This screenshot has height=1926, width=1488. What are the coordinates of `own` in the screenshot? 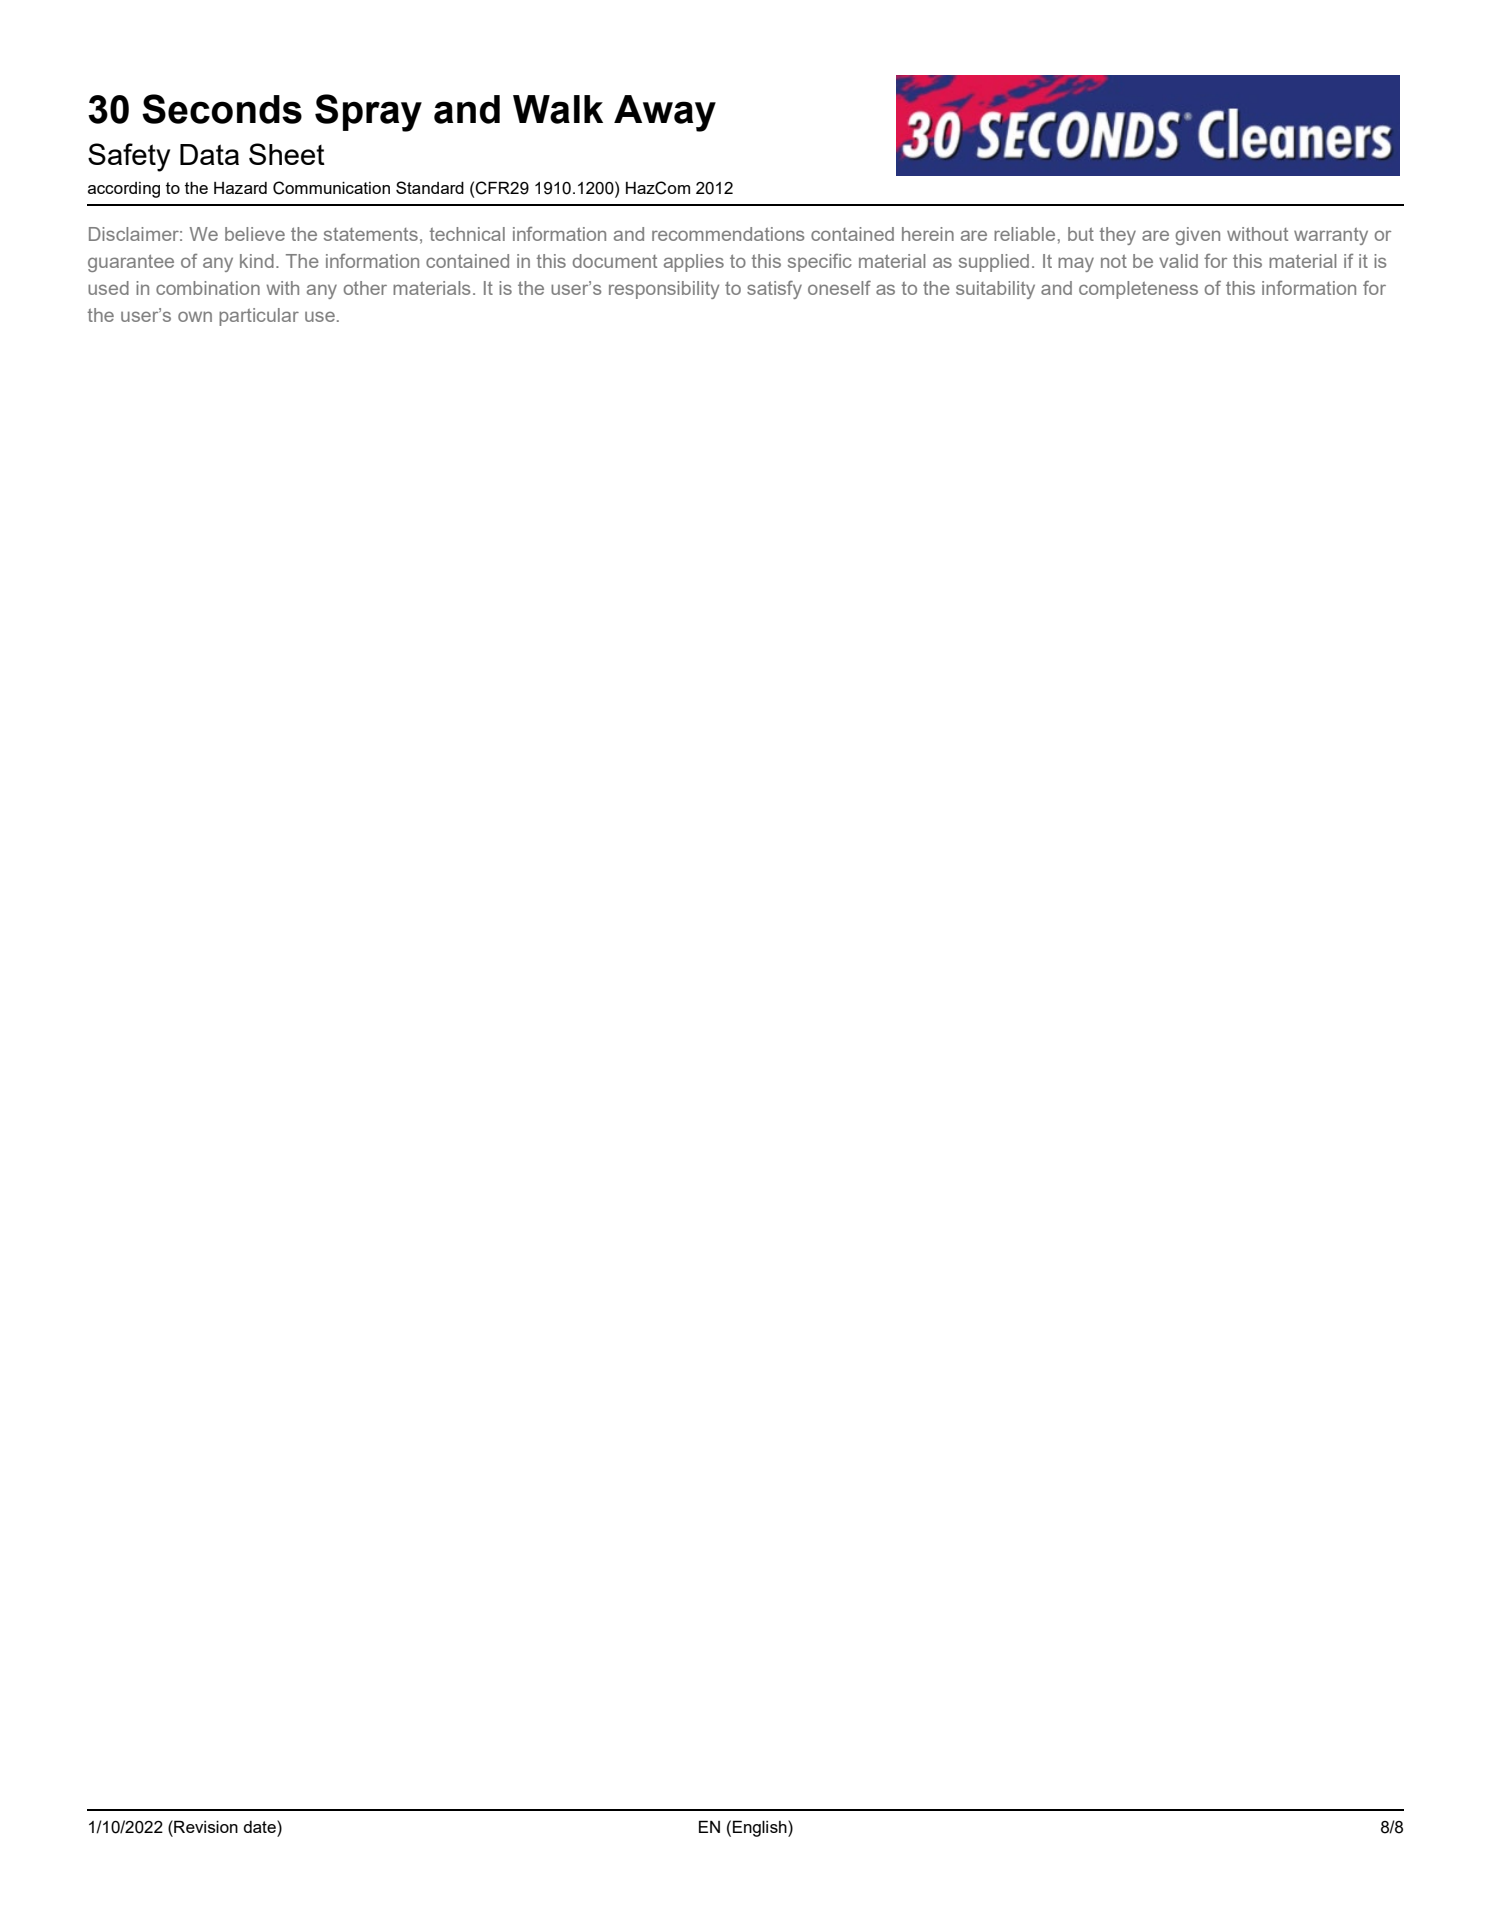 It's located at (195, 316).
